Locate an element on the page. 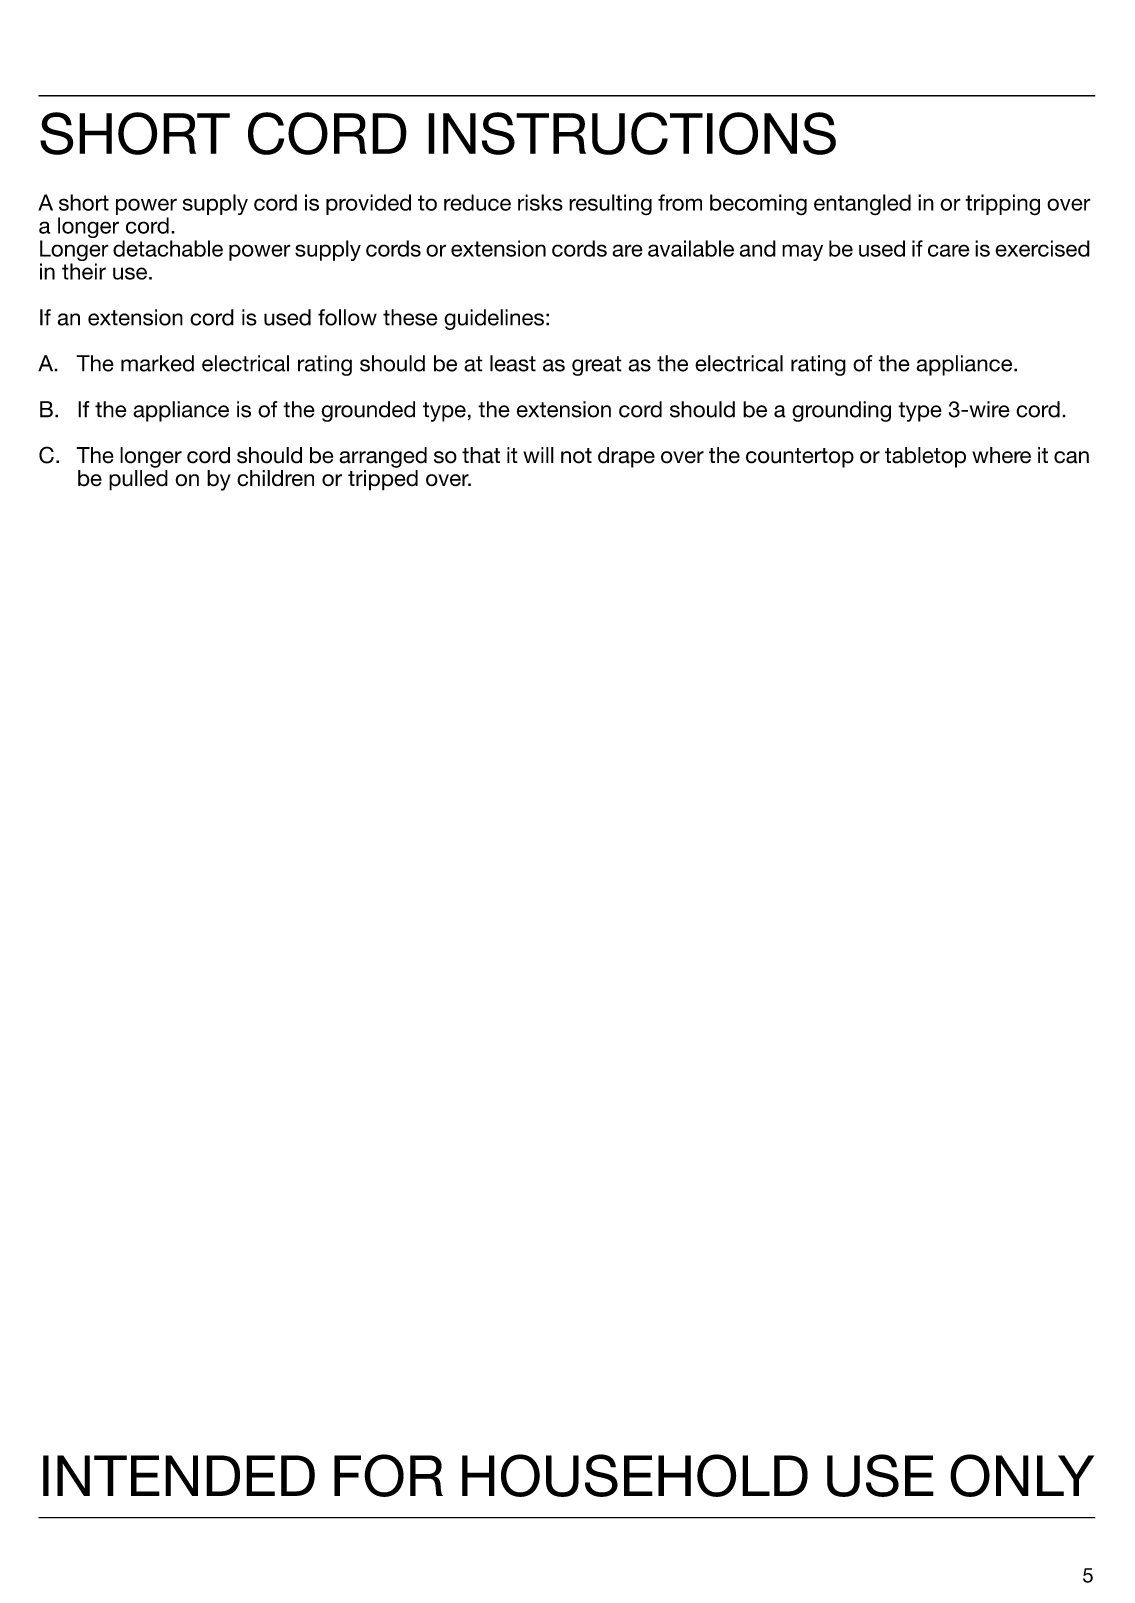 The width and height of the image is (1135, 1603). detachable is located at coordinates (168, 248).
